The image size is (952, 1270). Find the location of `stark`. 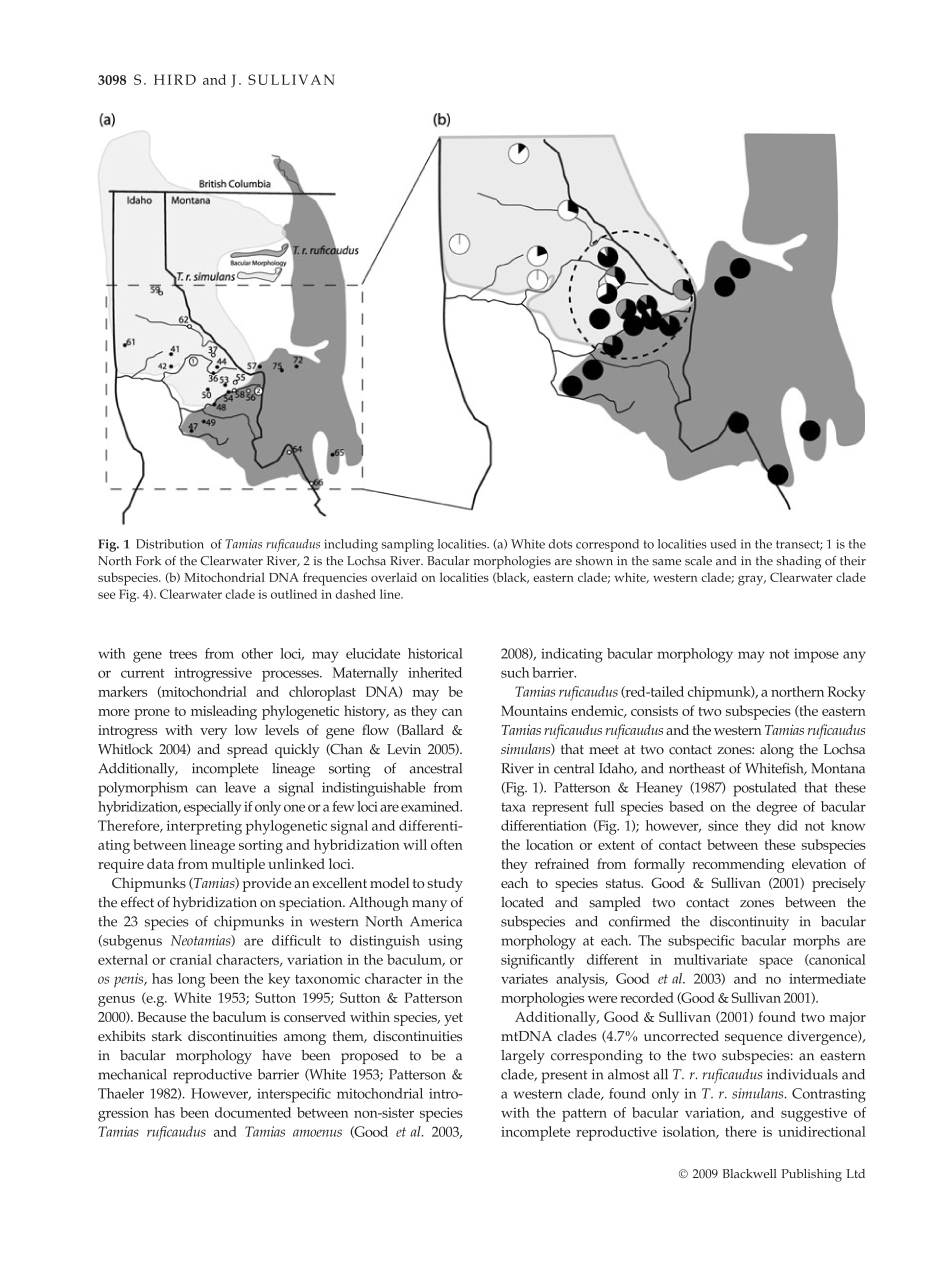

stark is located at coordinates (167, 1035).
